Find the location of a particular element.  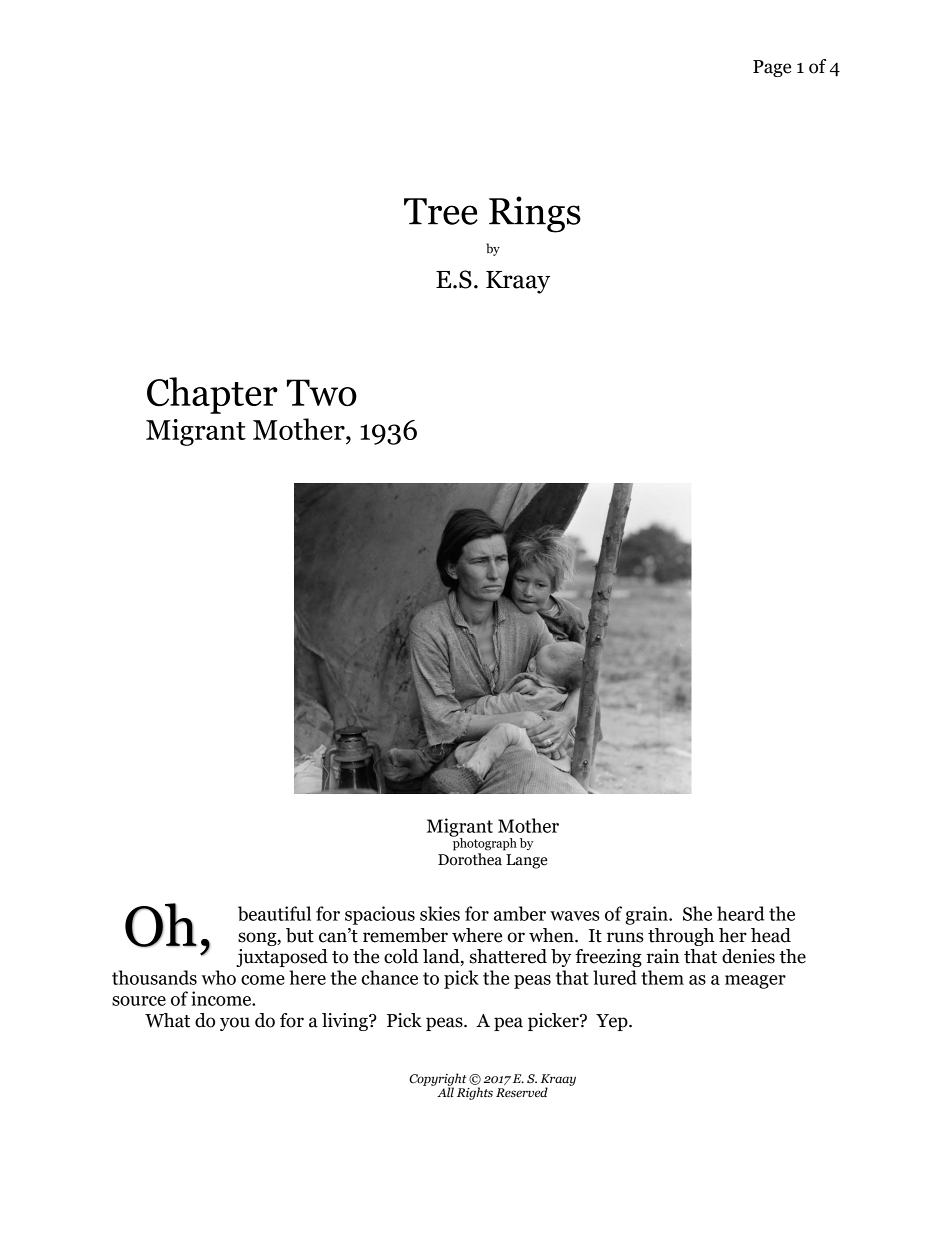

but is located at coordinates (300, 935).
